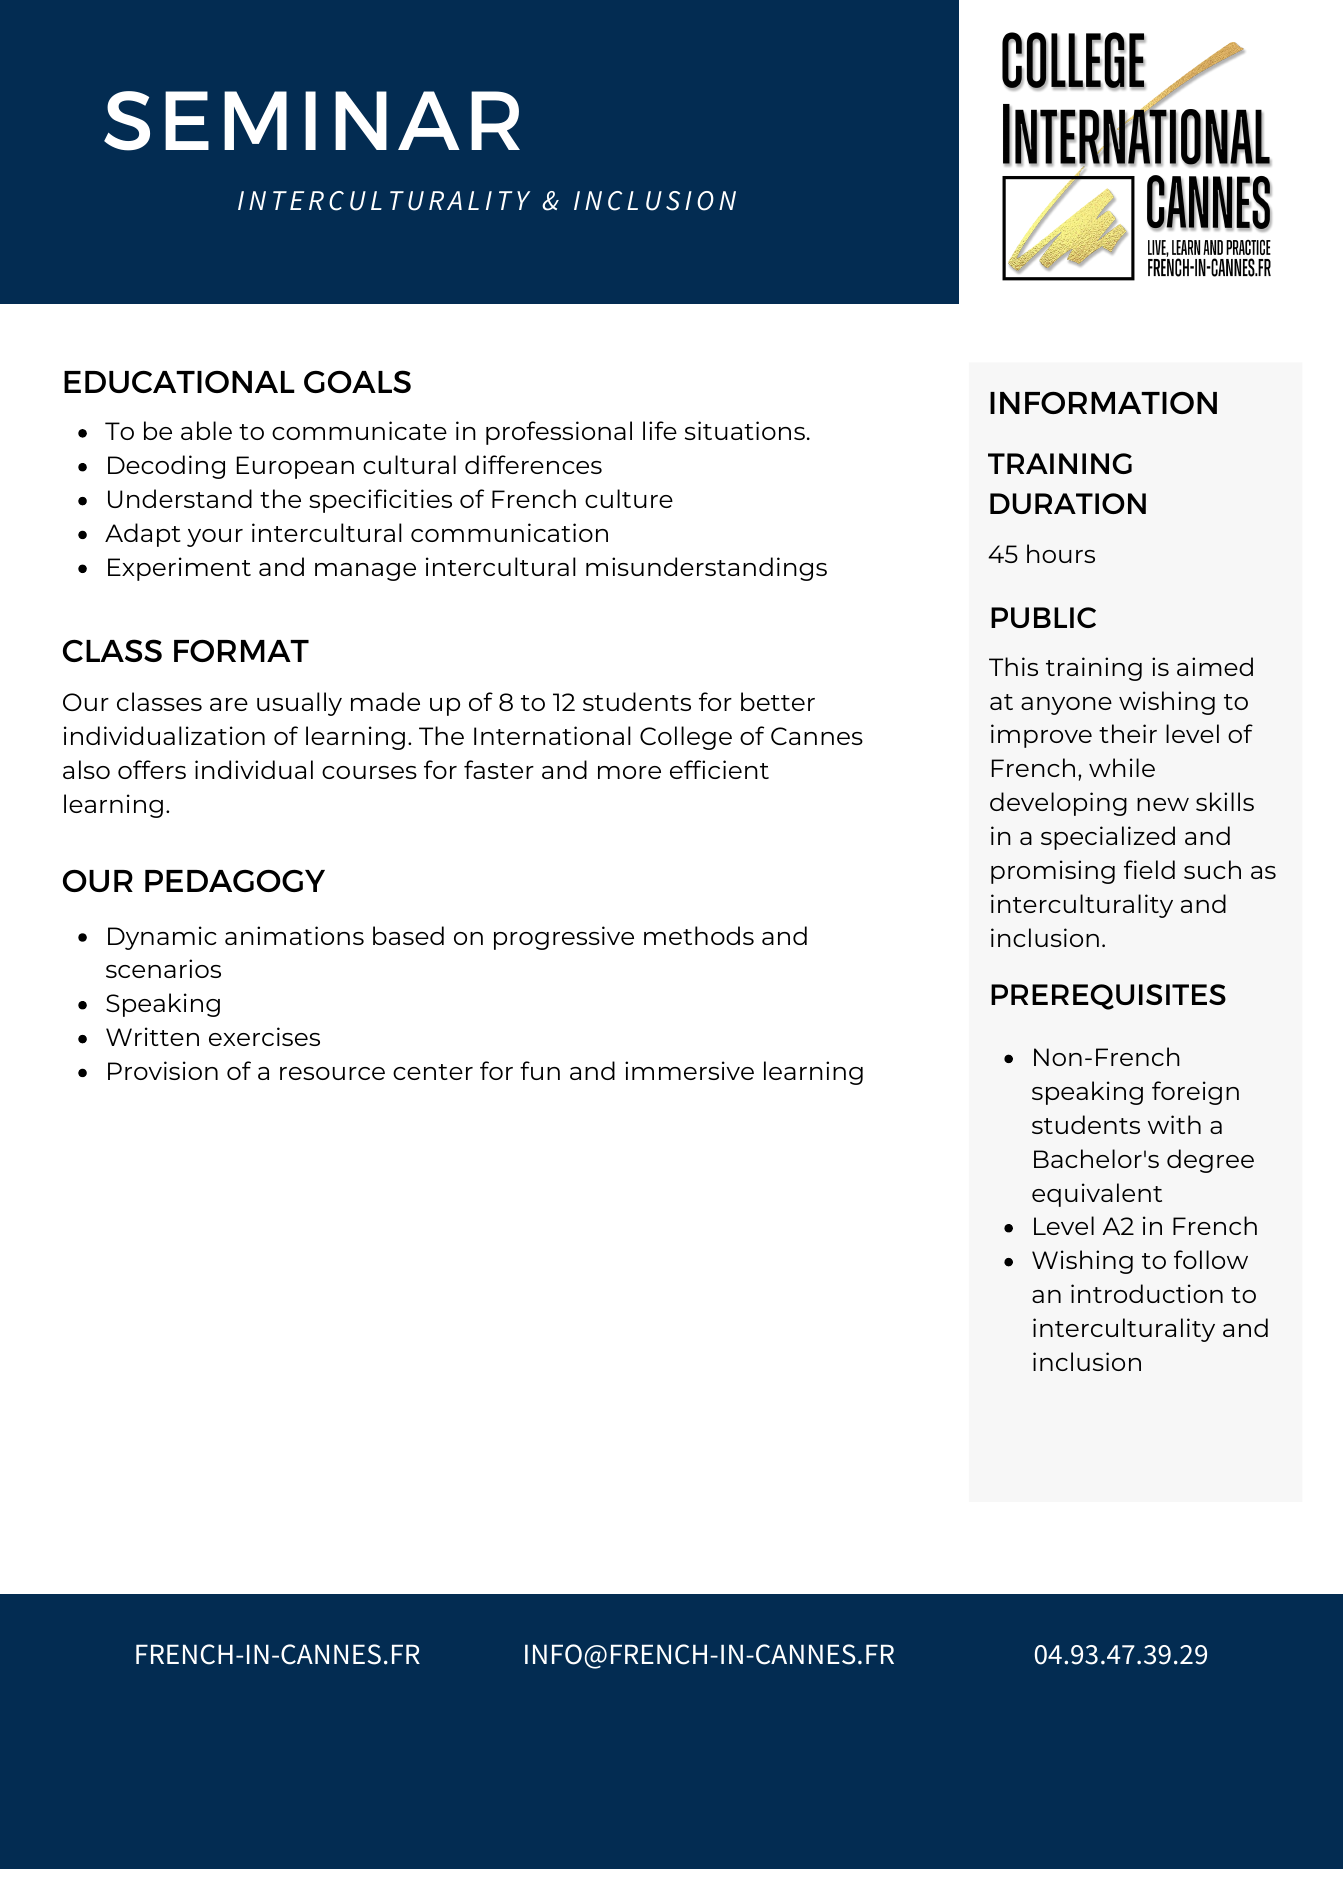 The image size is (1343, 1900). What do you see at coordinates (163, 1070) in the document?
I see `Provision` at bounding box center [163, 1070].
